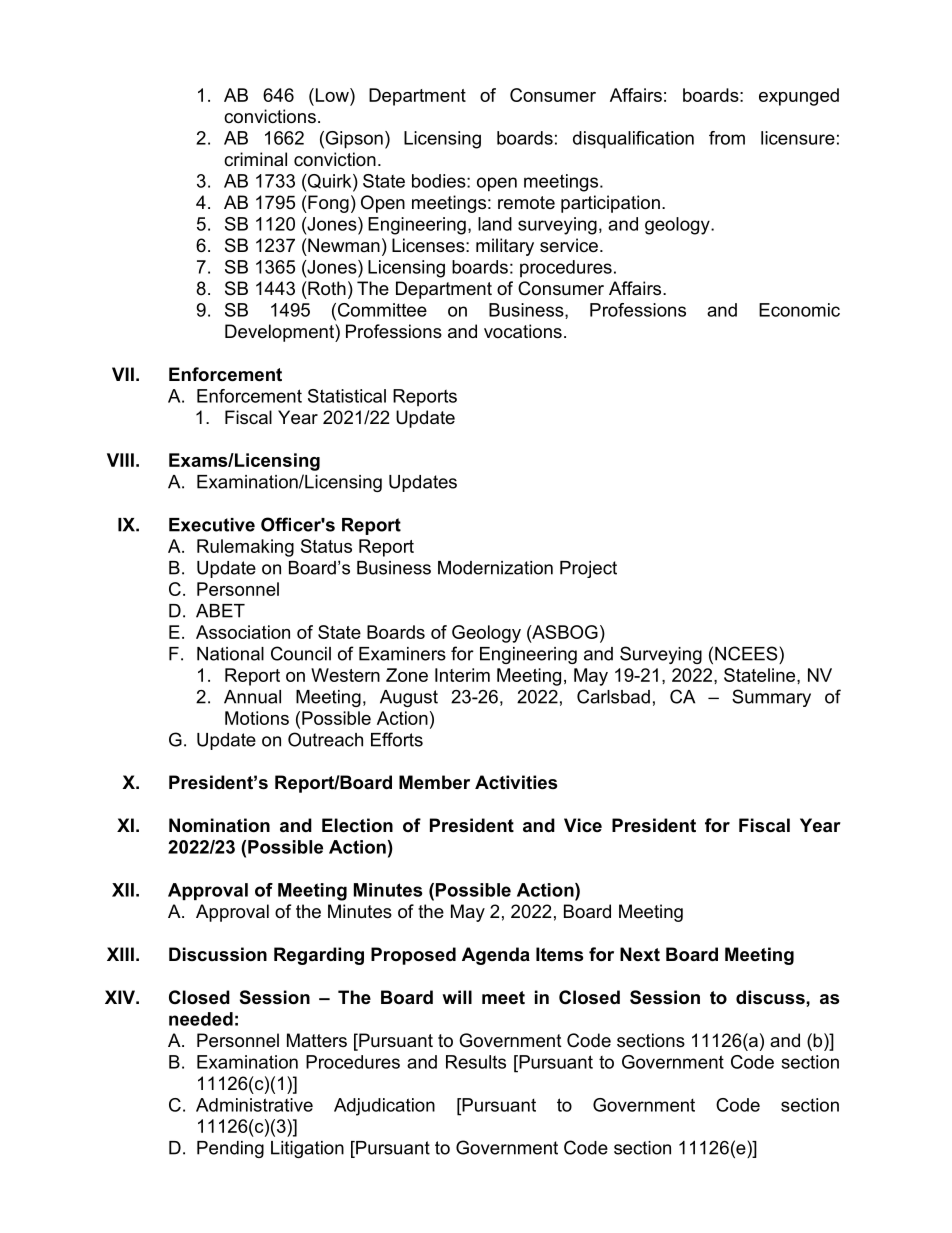 This document has height=1233, width=952. What do you see at coordinates (280, 333) in the document?
I see `Development` at bounding box center [280, 333].
